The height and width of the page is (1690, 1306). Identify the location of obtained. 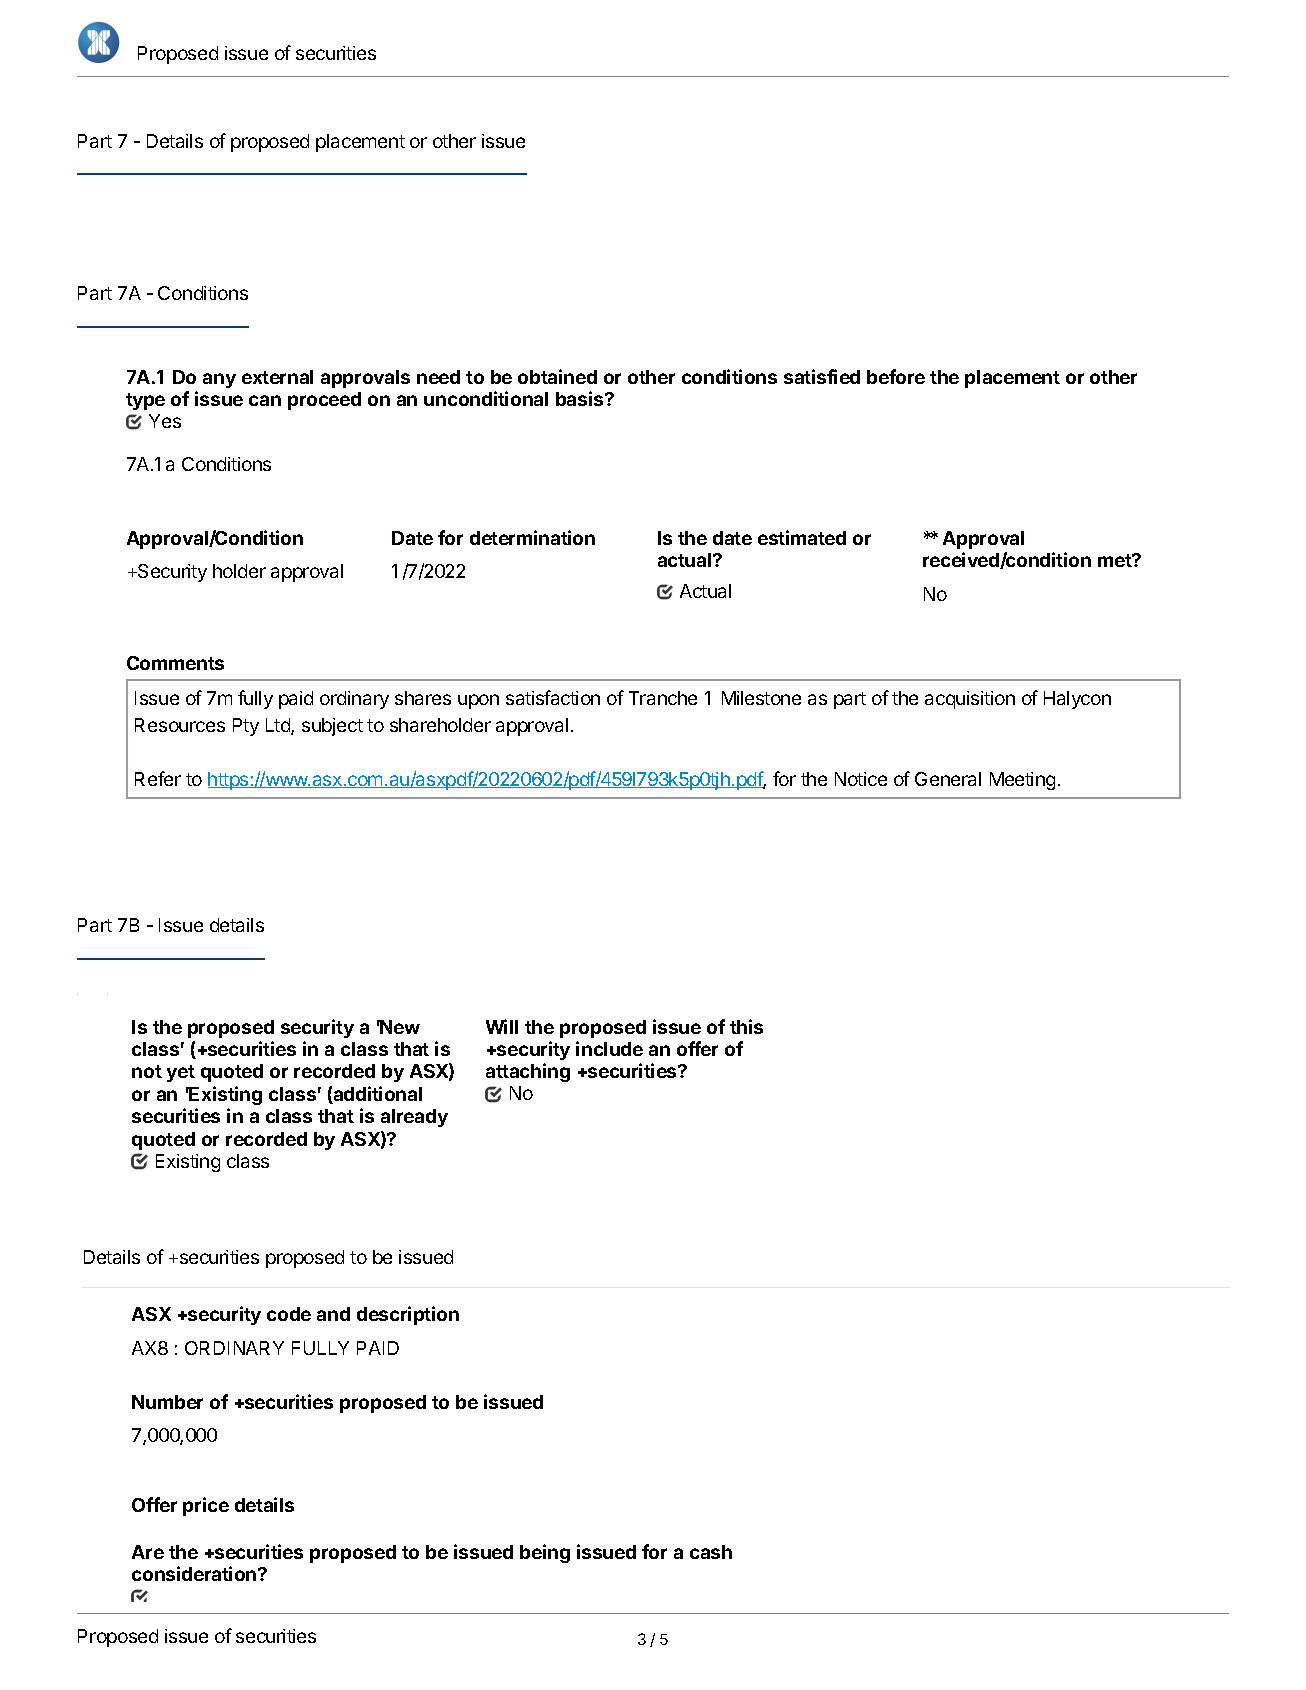
(557, 376).
